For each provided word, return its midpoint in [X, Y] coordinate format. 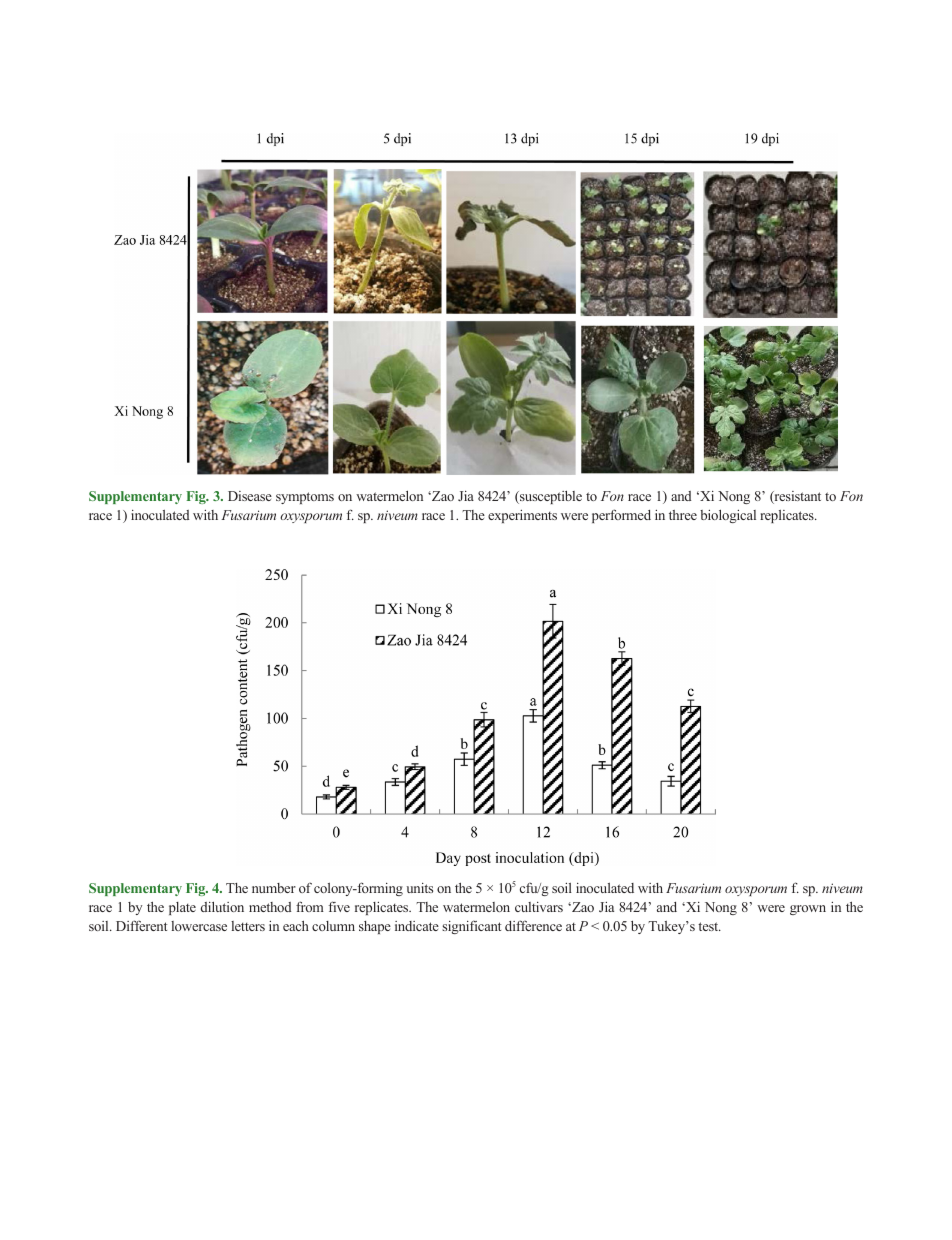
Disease [250, 496]
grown [808, 910]
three [683, 515]
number [274, 888]
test [709, 926]
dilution [222, 906]
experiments [522, 516]
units [420, 888]
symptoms [305, 498]
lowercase [199, 926]
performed [621, 516]
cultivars [539, 907]
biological [728, 516]
